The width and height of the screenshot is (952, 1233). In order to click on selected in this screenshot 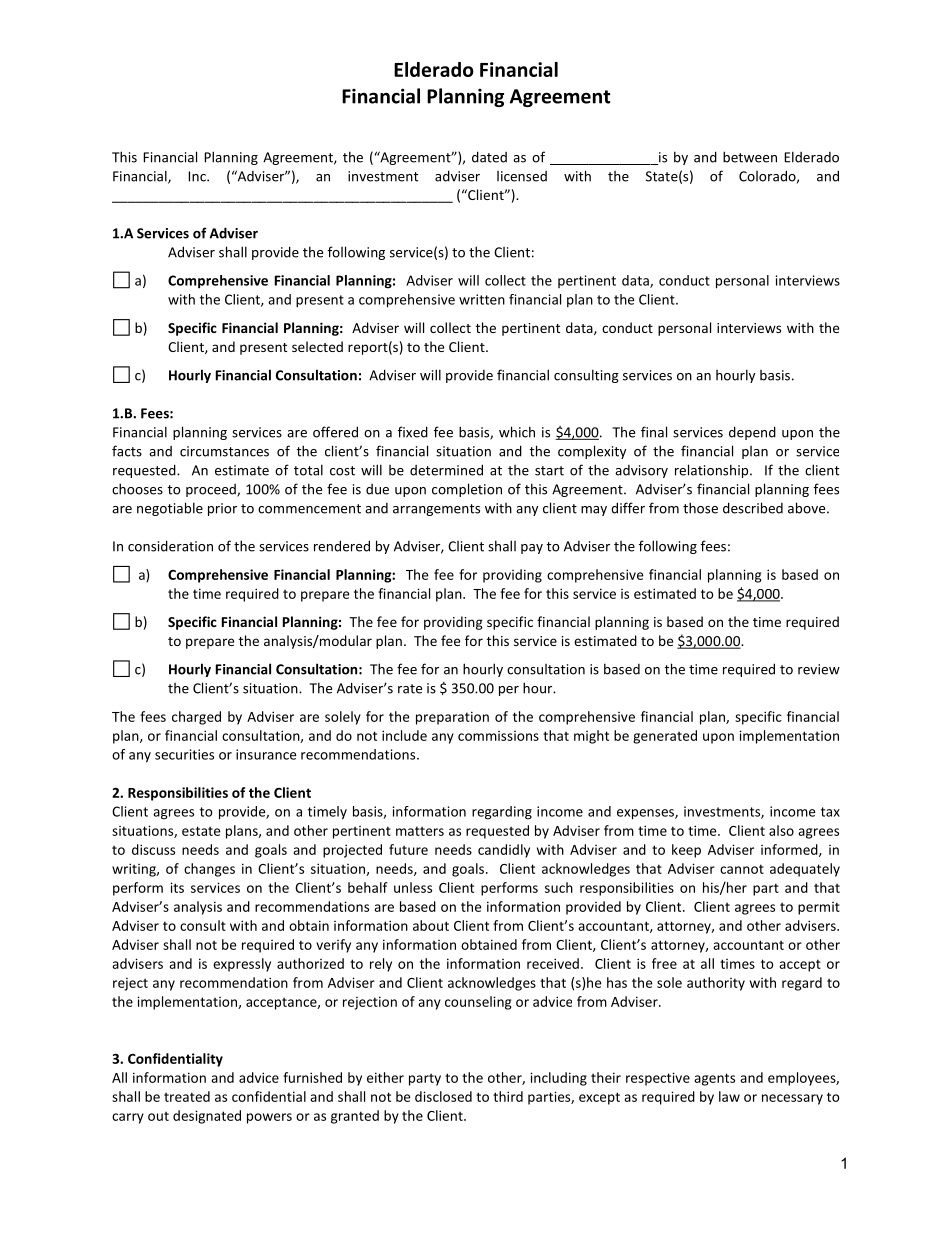, I will do `click(317, 346)`.
